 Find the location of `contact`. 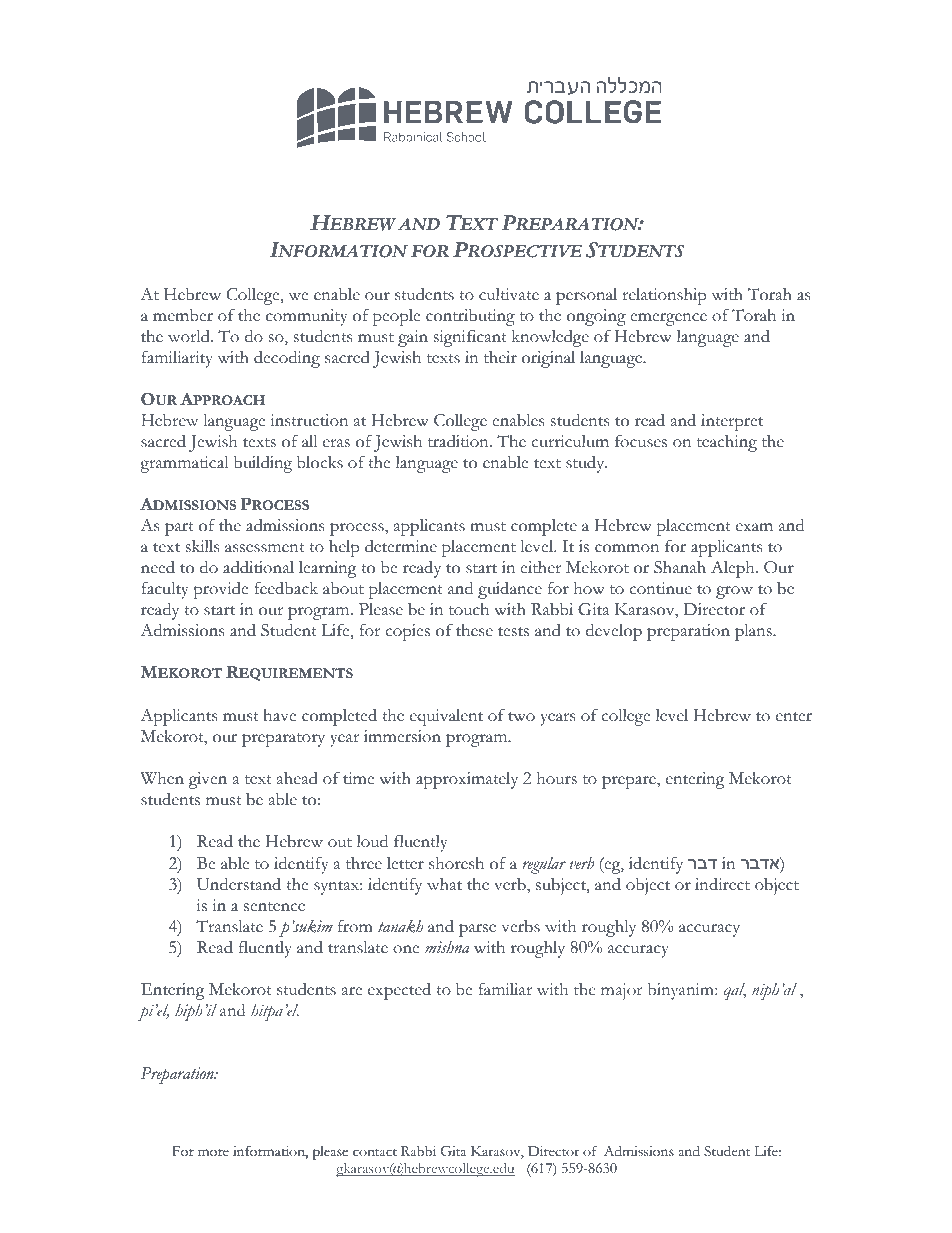

contact is located at coordinates (375, 1152).
